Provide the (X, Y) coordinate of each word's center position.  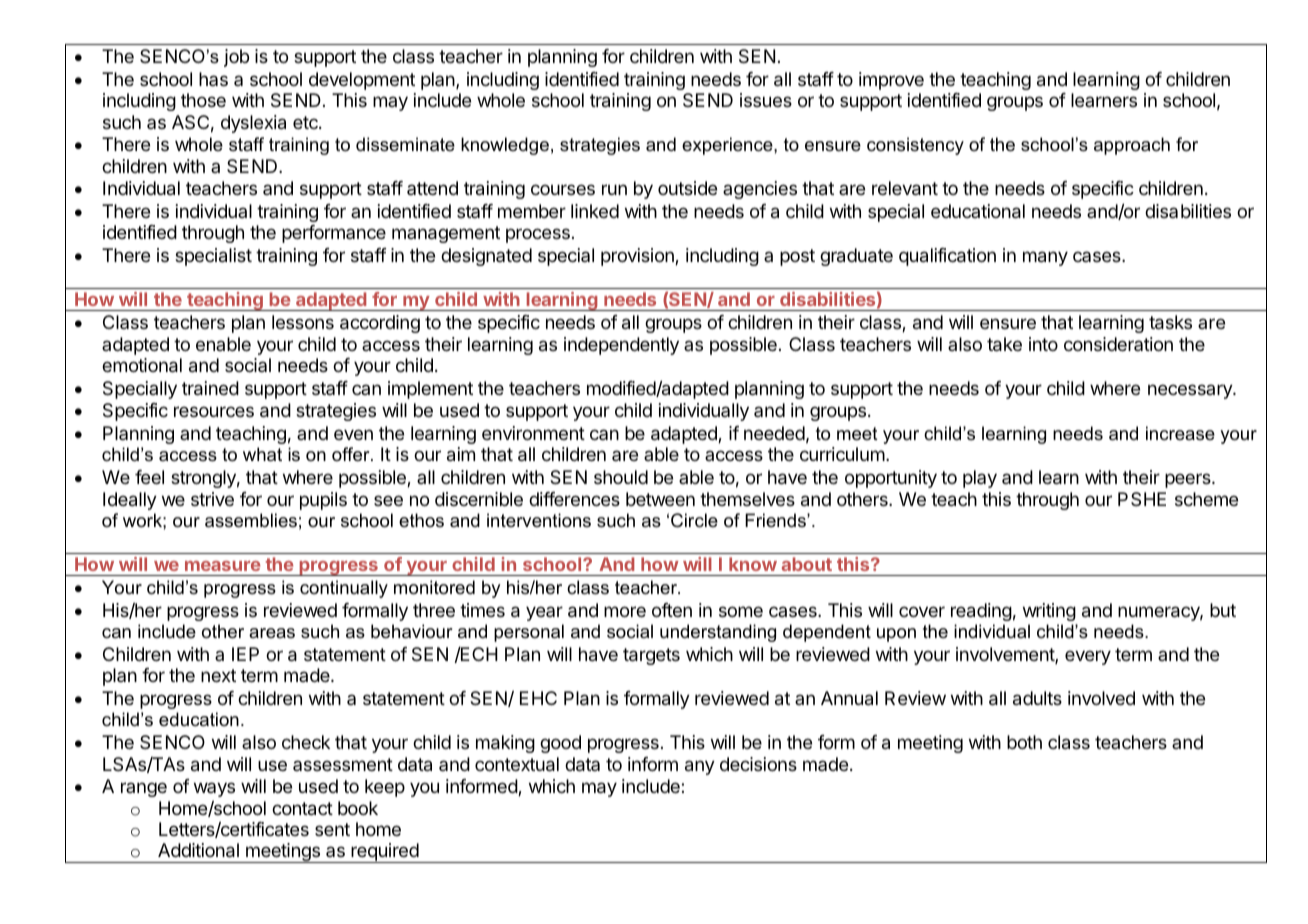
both (1024, 742)
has (213, 79)
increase (1180, 433)
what (262, 454)
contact (302, 809)
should (621, 477)
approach (1132, 146)
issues (766, 100)
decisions (758, 764)
